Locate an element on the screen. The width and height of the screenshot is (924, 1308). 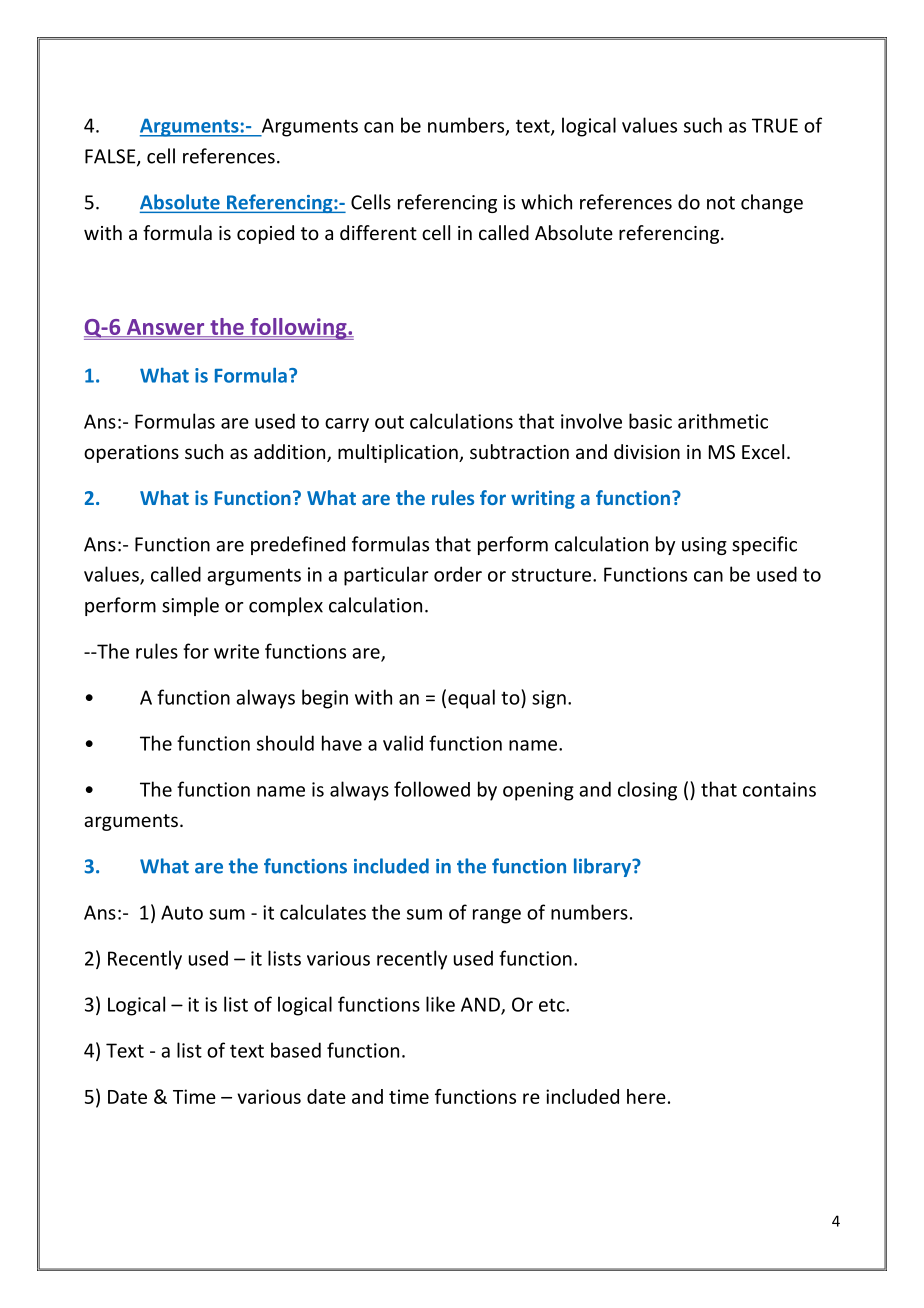
using is located at coordinates (704, 546).
